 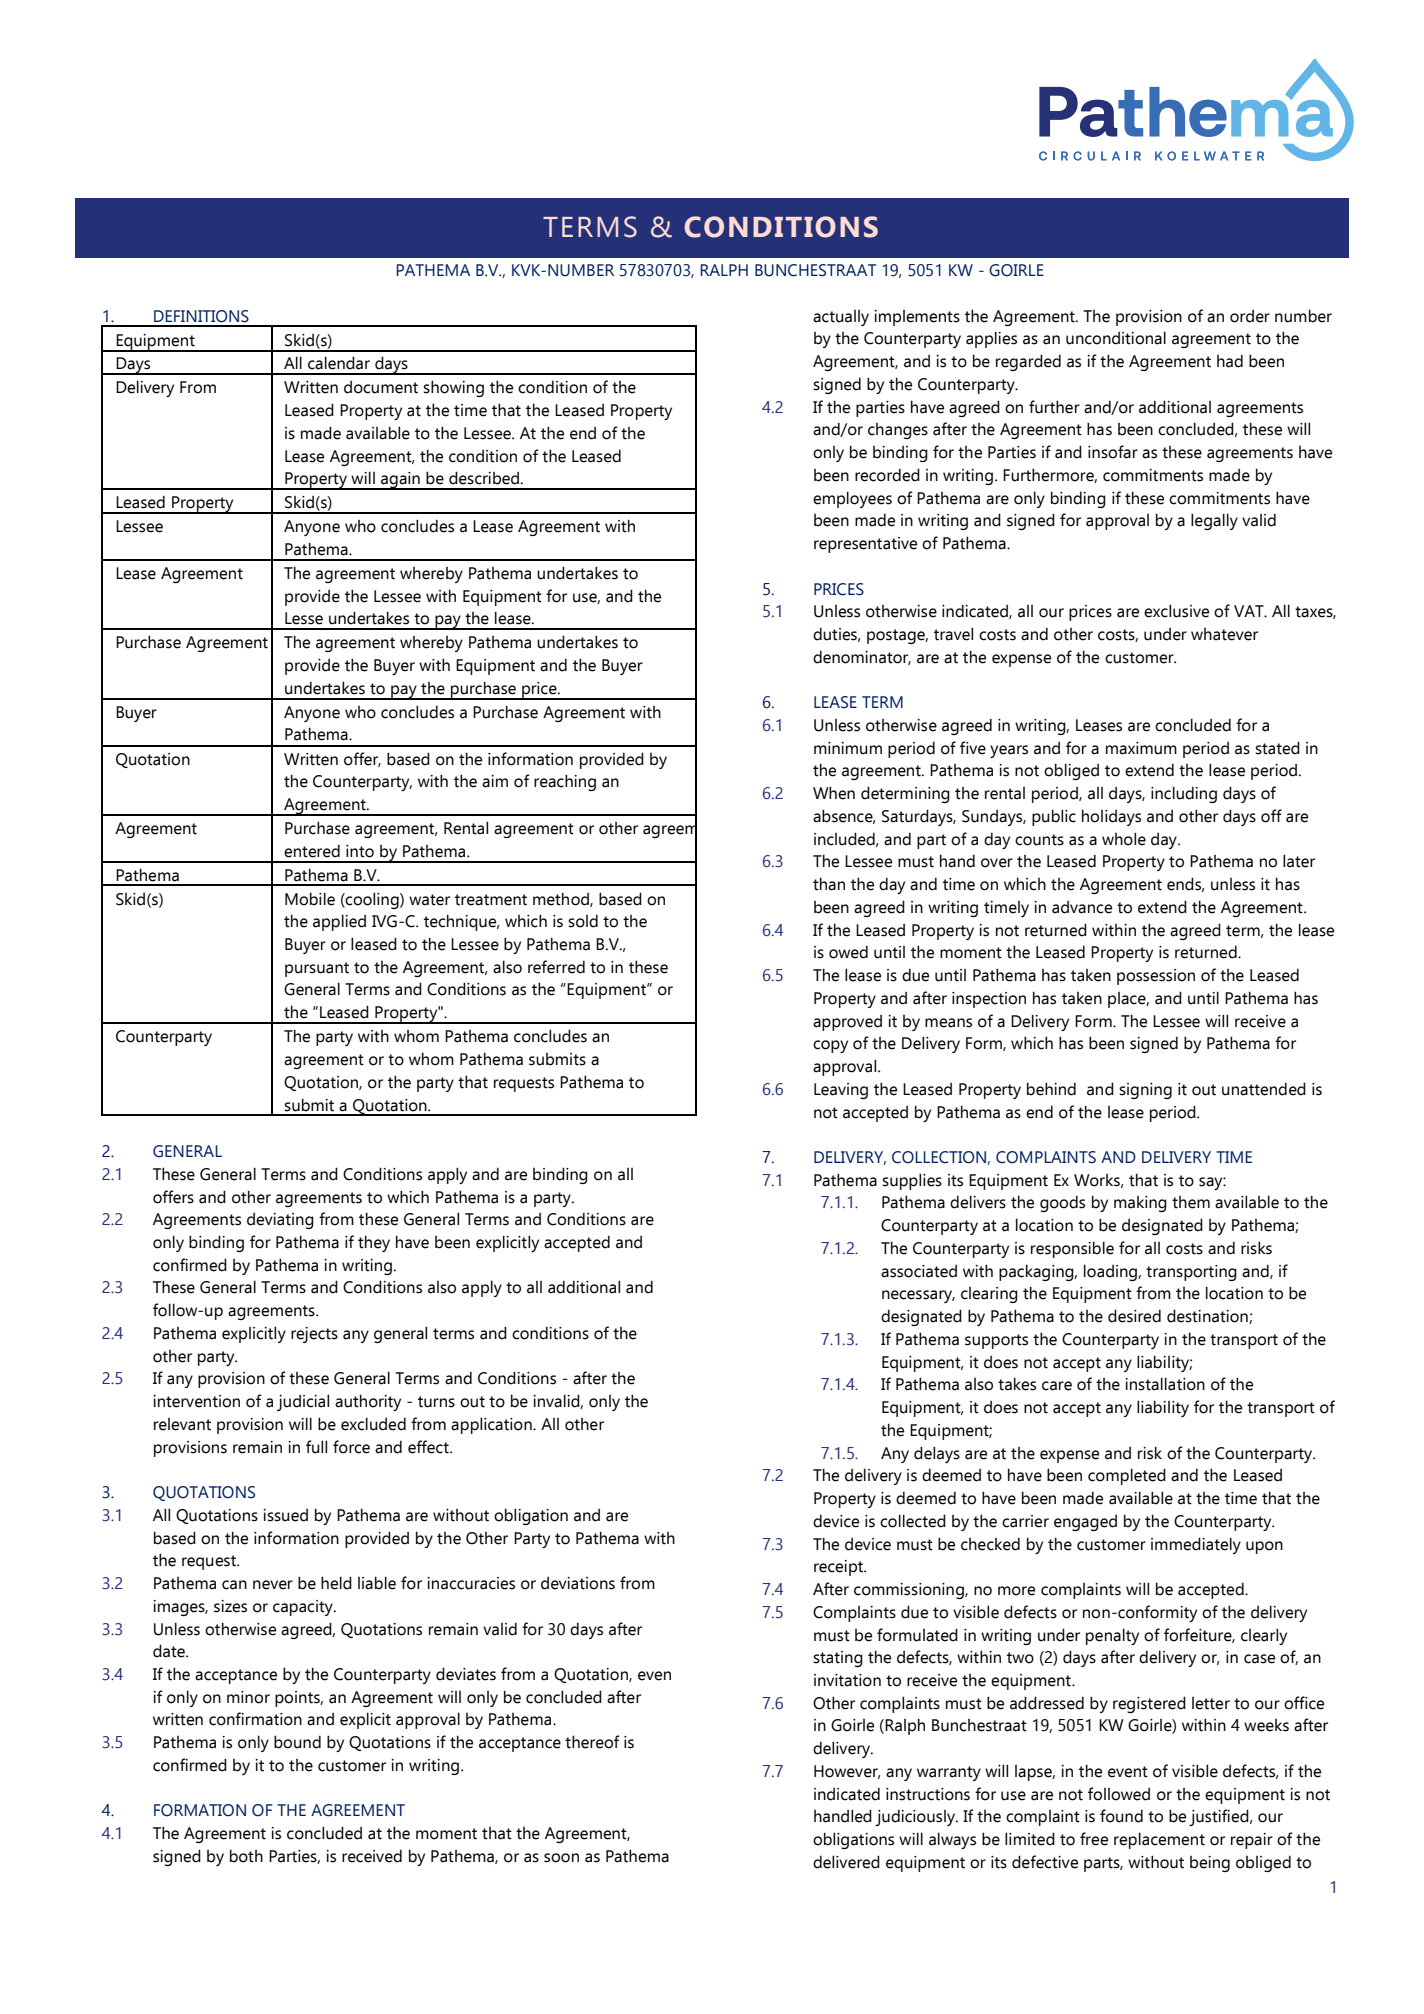 I want to click on found, so click(x=1121, y=1816).
